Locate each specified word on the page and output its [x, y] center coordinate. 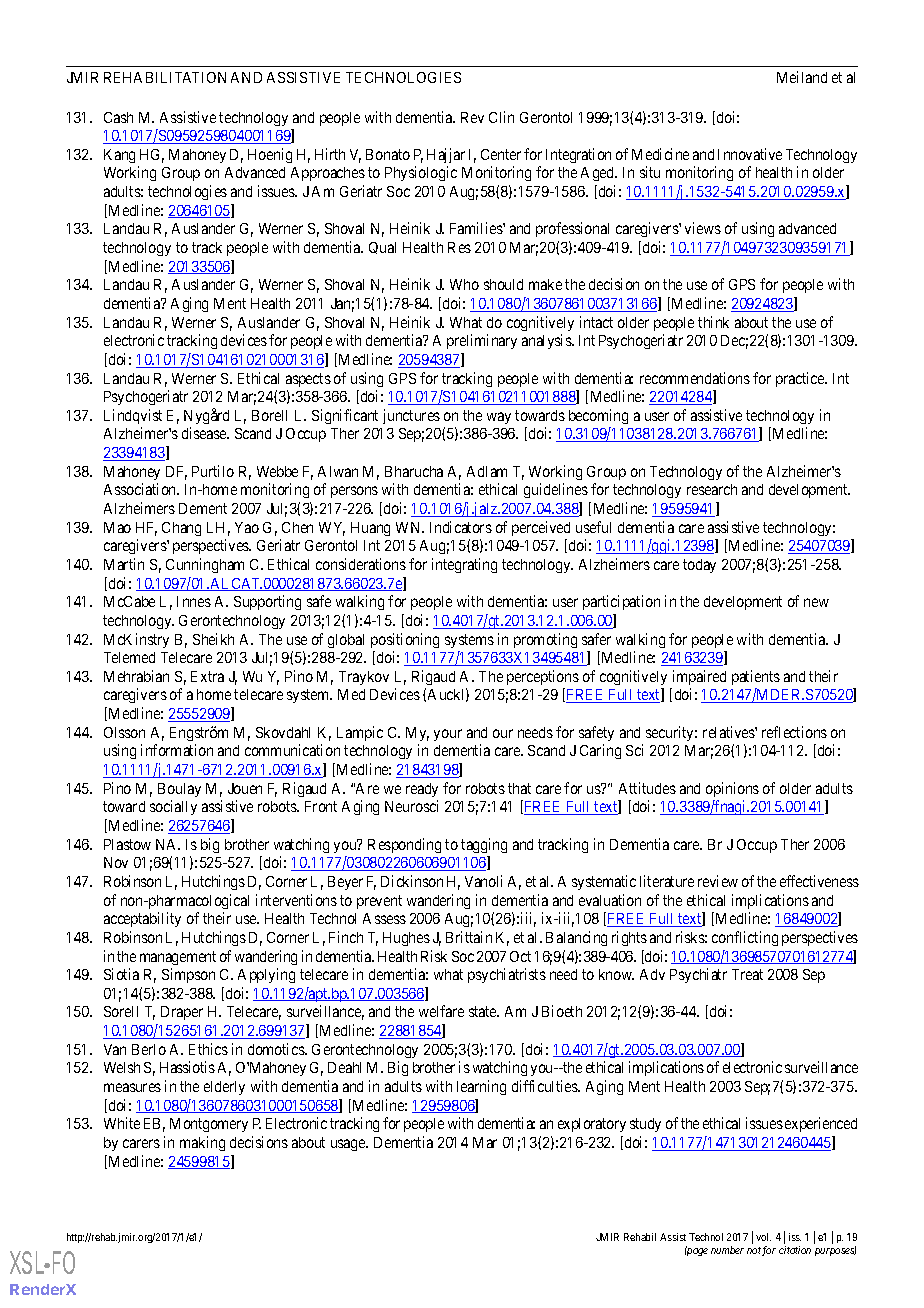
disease [205, 433]
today [699, 566]
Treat [747, 974]
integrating [464, 565]
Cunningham [205, 565]
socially [173, 807]
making [202, 1143]
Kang [119, 156]
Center [501, 154]
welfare [441, 1011]
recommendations [695, 378]
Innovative [750, 154]
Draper [182, 1013]
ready [422, 790]
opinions [732, 789]
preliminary [482, 341]
